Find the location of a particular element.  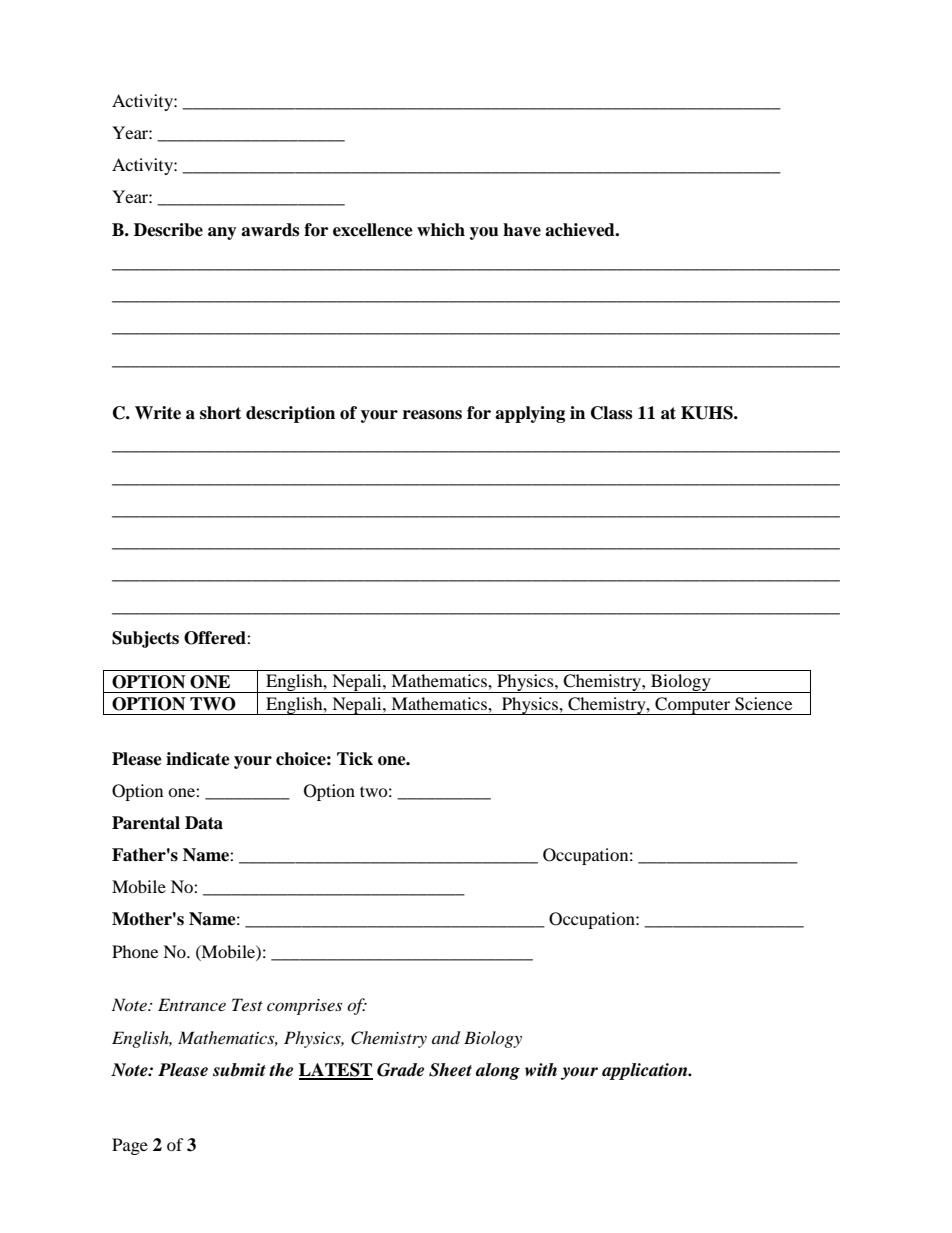

have is located at coordinates (522, 230).
